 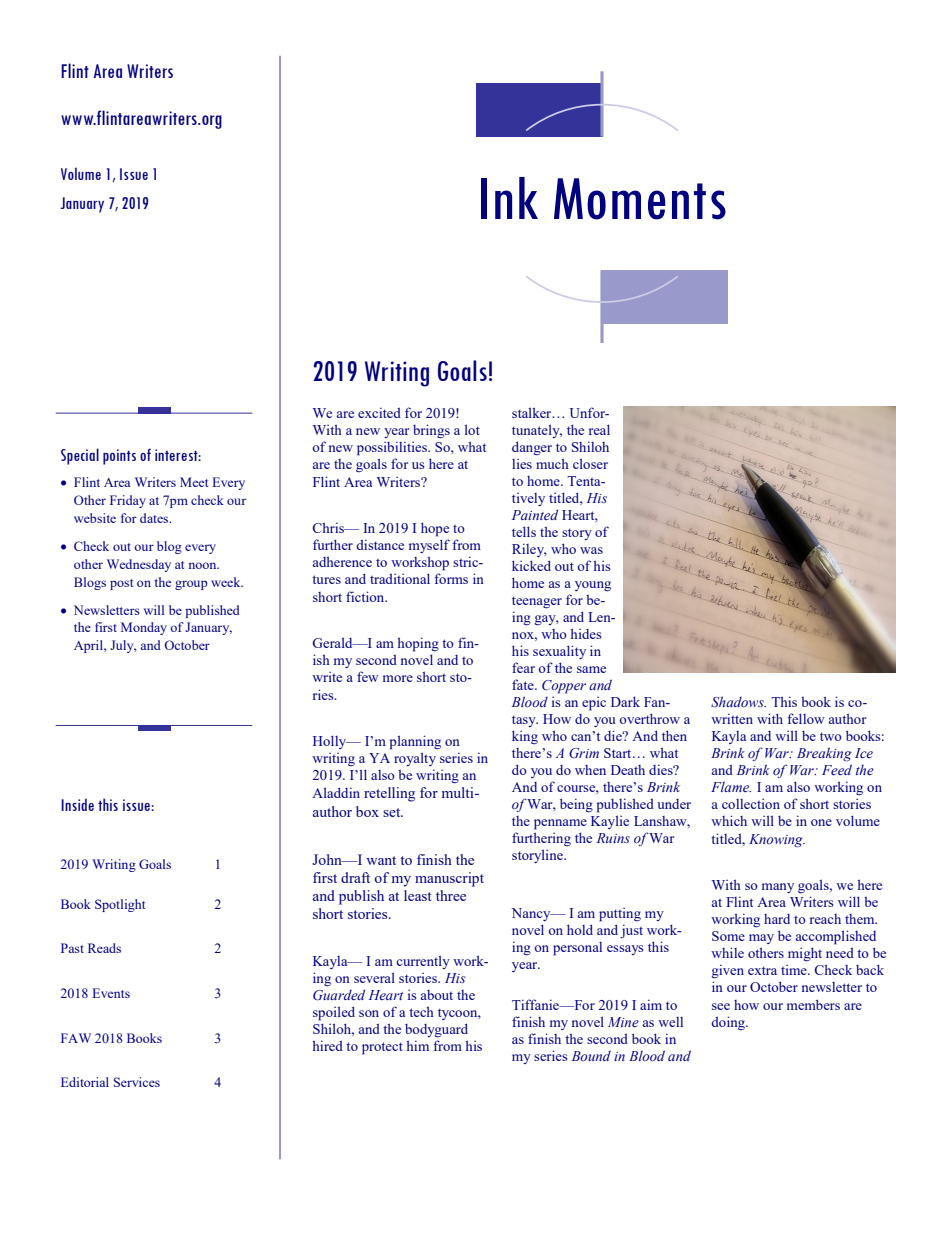 I want to click on hoping, so click(x=418, y=644).
